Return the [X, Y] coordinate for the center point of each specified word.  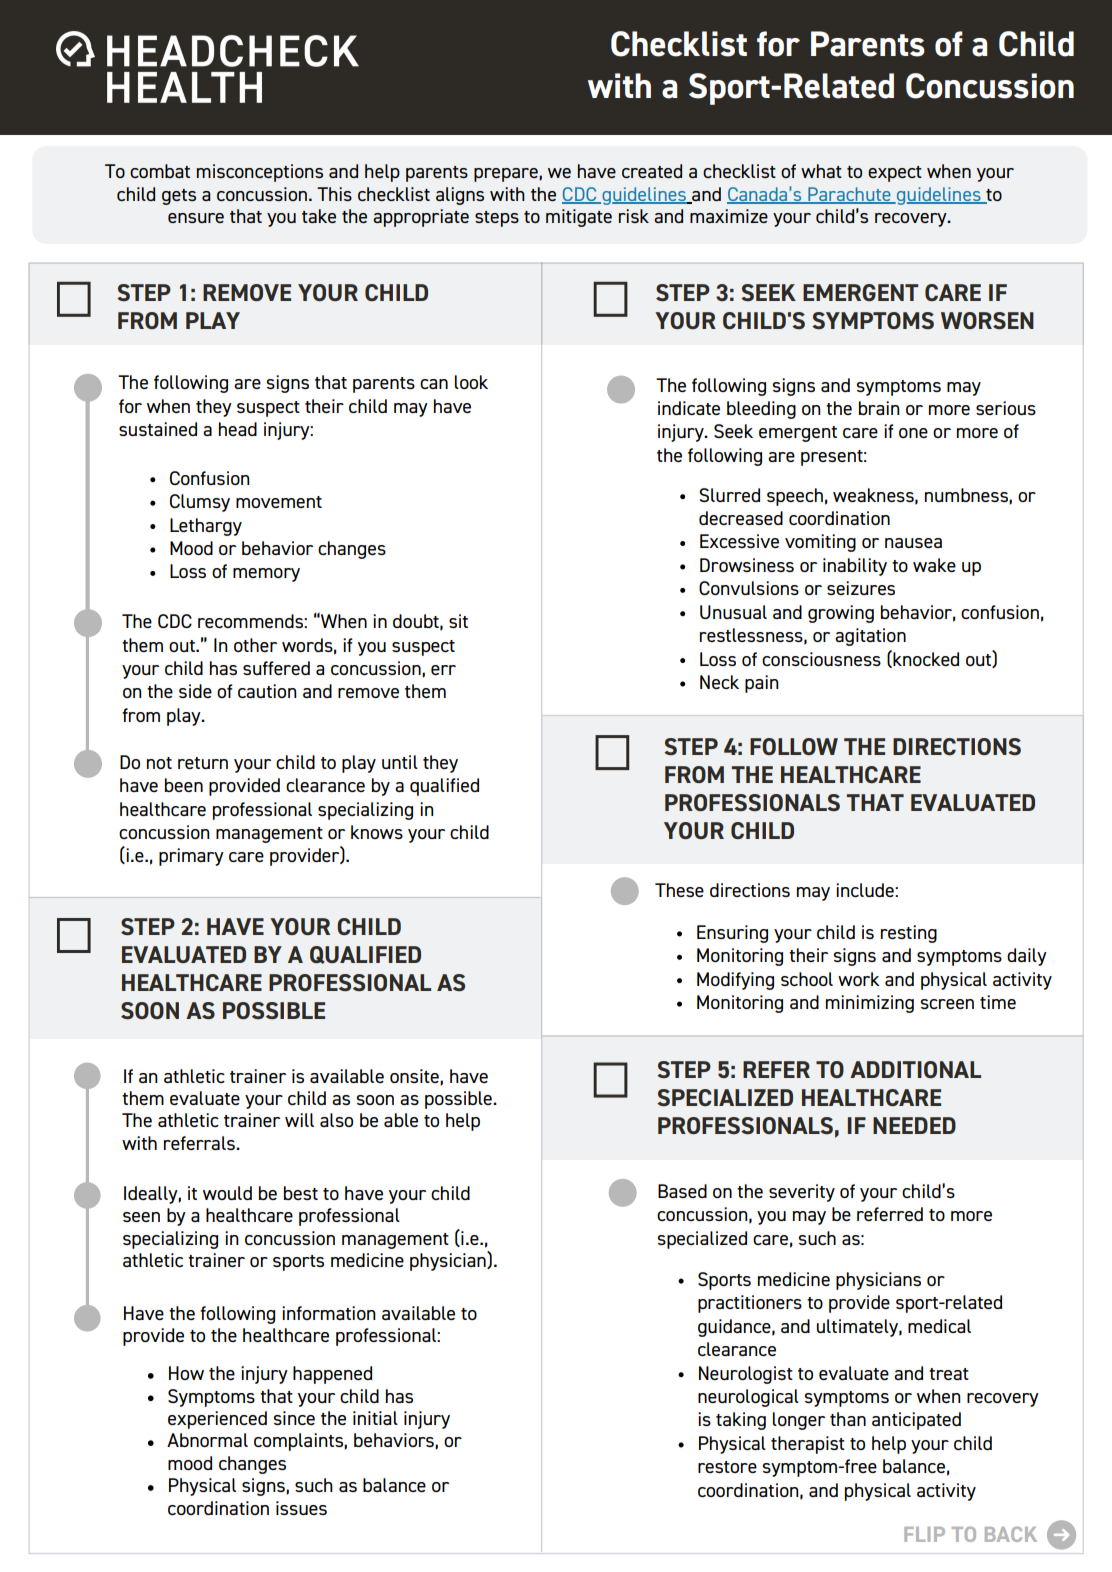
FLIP [924, 1534]
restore [727, 1467]
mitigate [579, 218]
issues [301, 1508]
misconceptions [260, 173]
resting [909, 934]
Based [682, 1191]
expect [895, 174]
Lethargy [206, 527]
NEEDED [914, 1125]
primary [191, 857]
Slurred [729, 495]
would [227, 1193]
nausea [913, 543]
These [679, 890]
